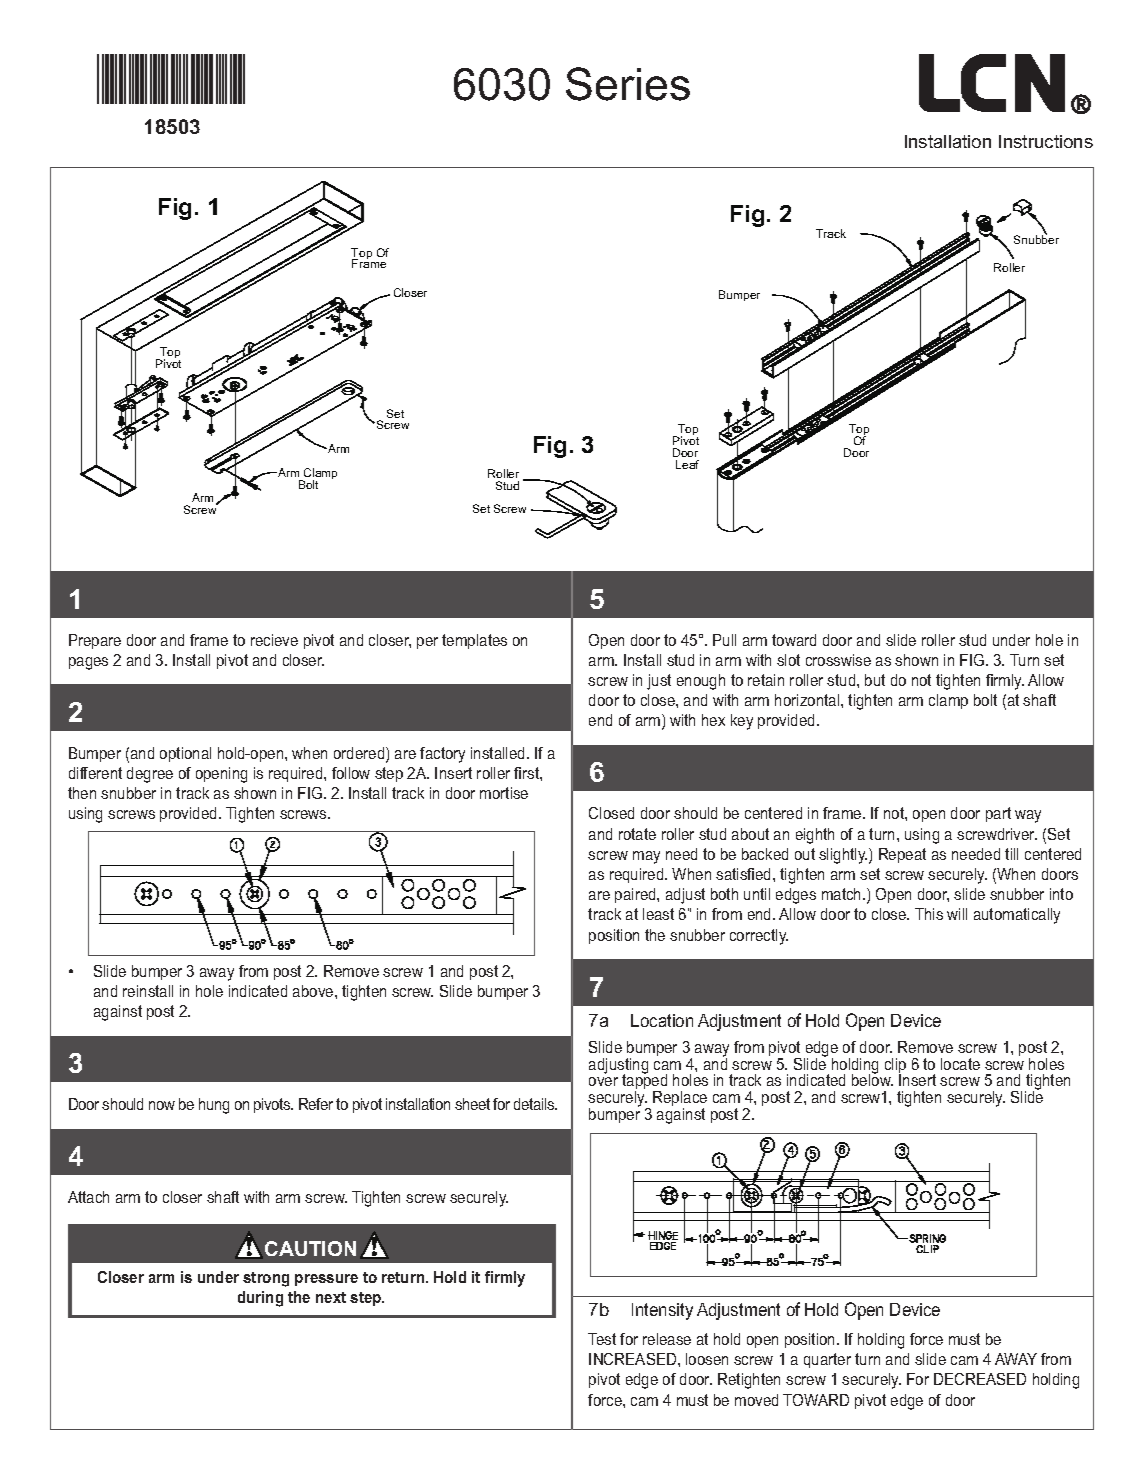 This image has width=1144, height=1480. I want to click on Test, so click(602, 1339).
